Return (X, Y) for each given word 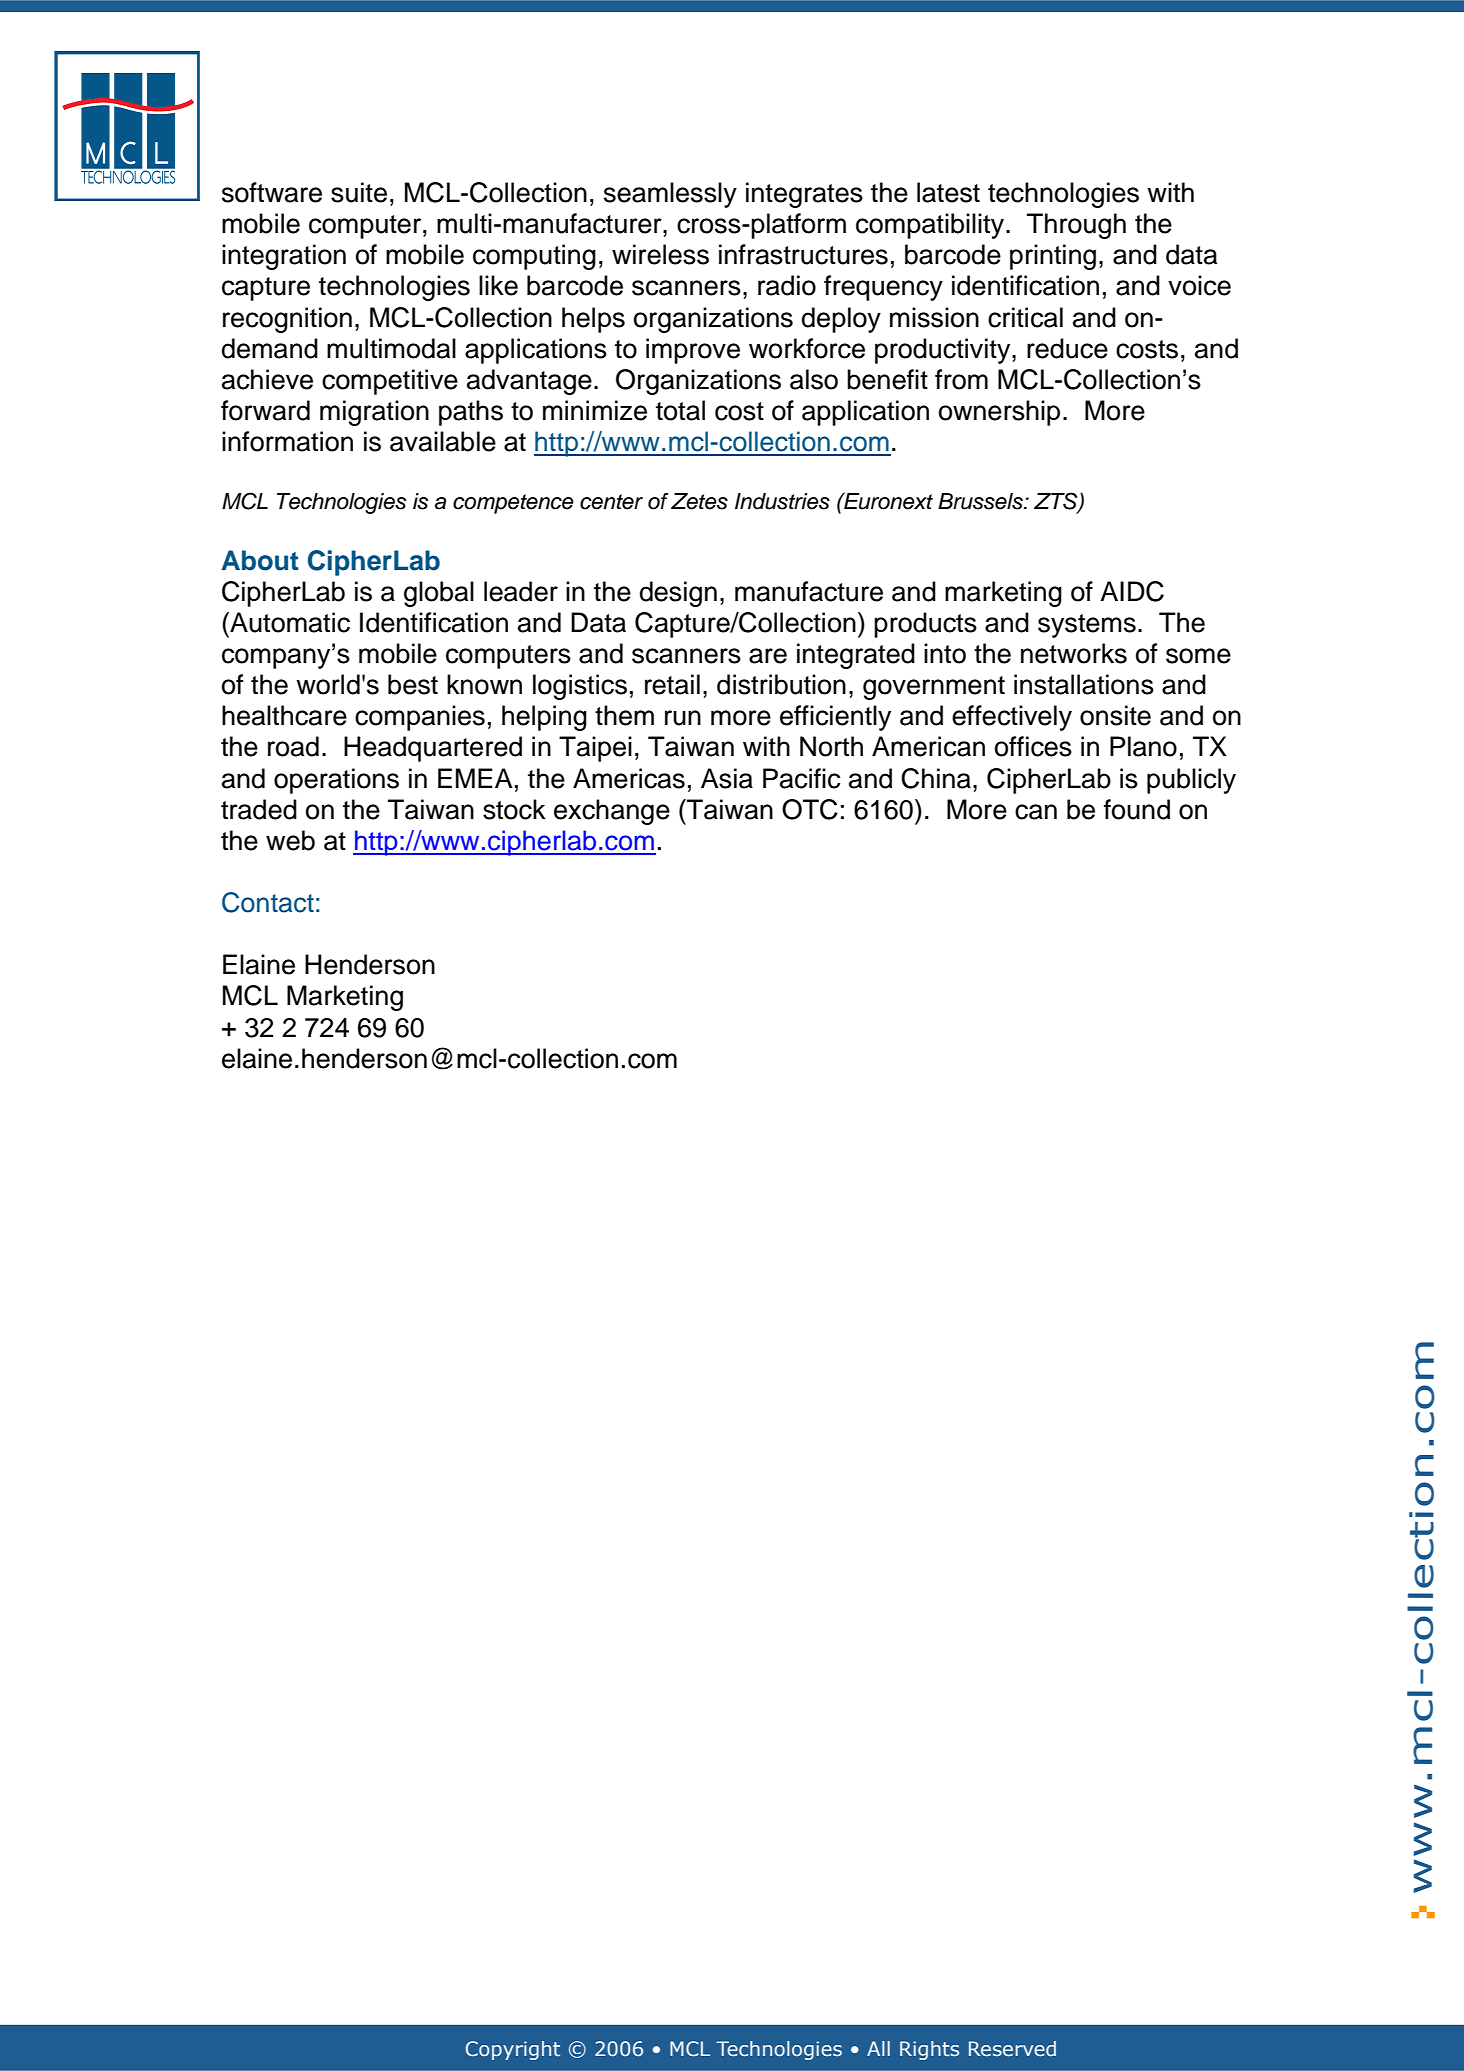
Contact (268, 902)
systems (1087, 626)
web (290, 840)
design (678, 594)
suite (359, 192)
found (1137, 809)
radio (787, 285)
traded (259, 809)
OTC (810, 809)
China (936, 778)
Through (1076, 226)
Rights (929, 2050)
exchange (612, 812)
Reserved (1012, 2049)
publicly (1191, 781)
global (439, 594)
